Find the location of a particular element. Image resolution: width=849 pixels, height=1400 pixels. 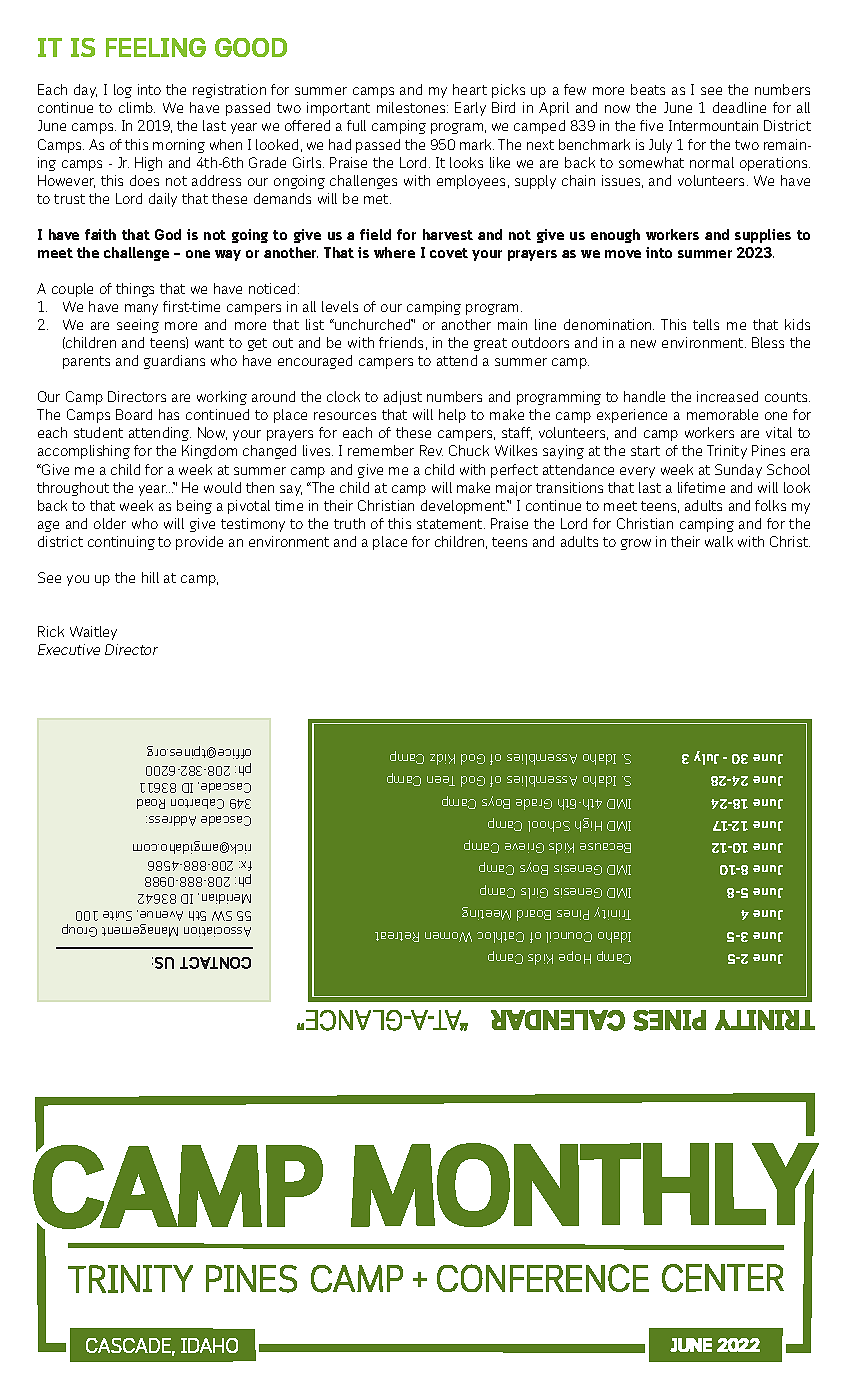

heart is located at coordinates (470, 89).
